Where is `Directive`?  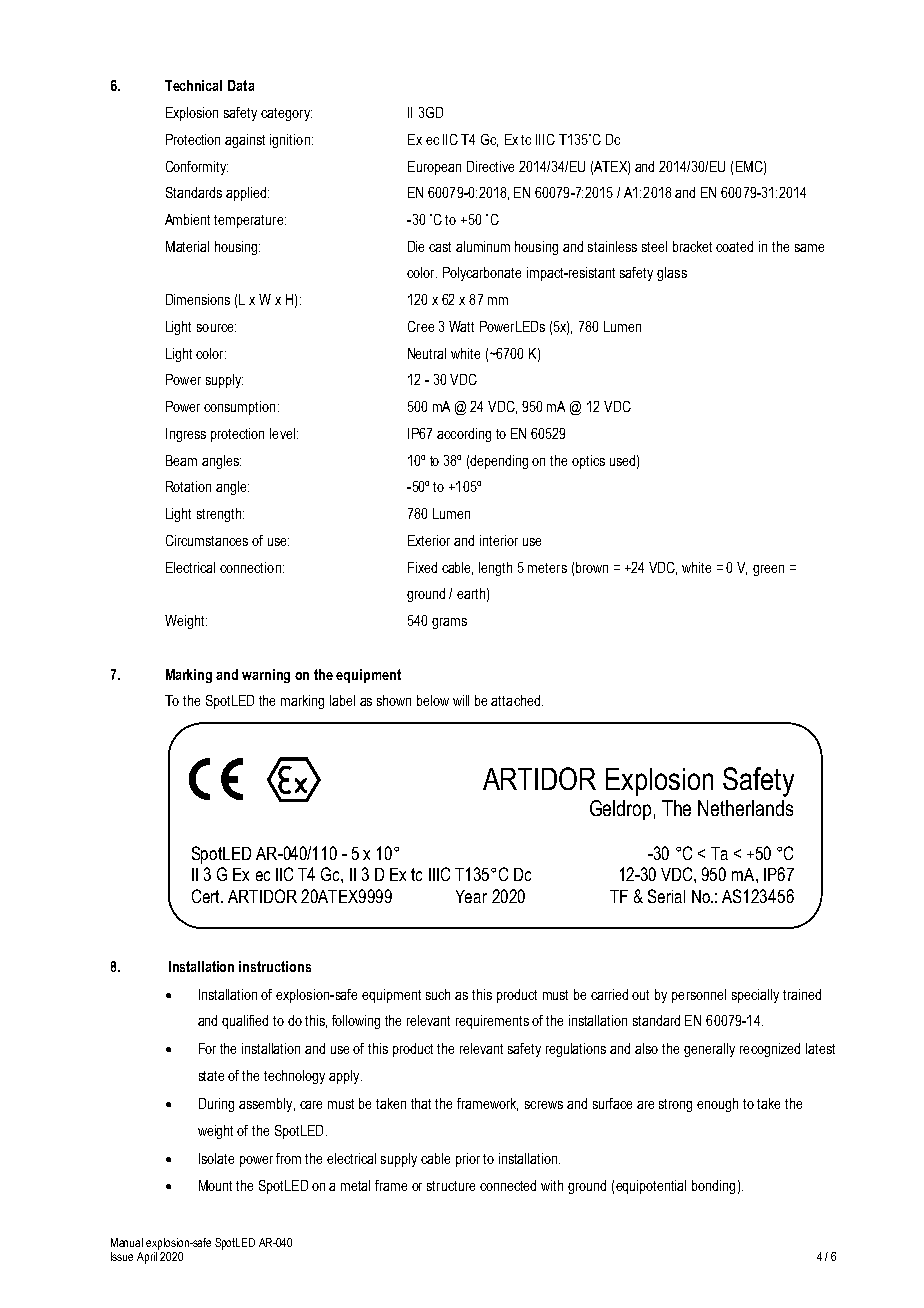 Directive is located at coordinates (490, 166).
